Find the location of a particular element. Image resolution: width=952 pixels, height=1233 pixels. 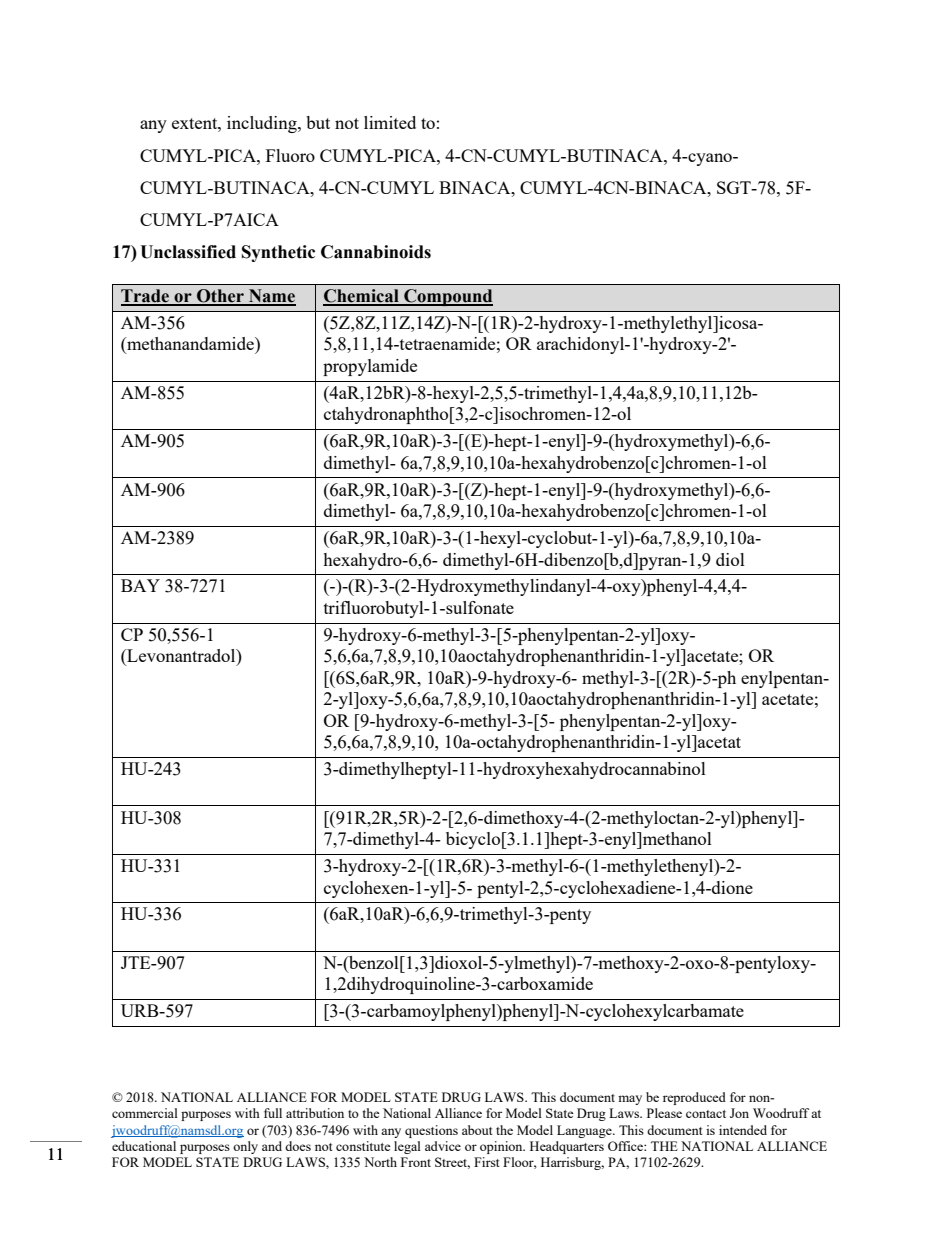

including is located at coordinates (263, 124).
